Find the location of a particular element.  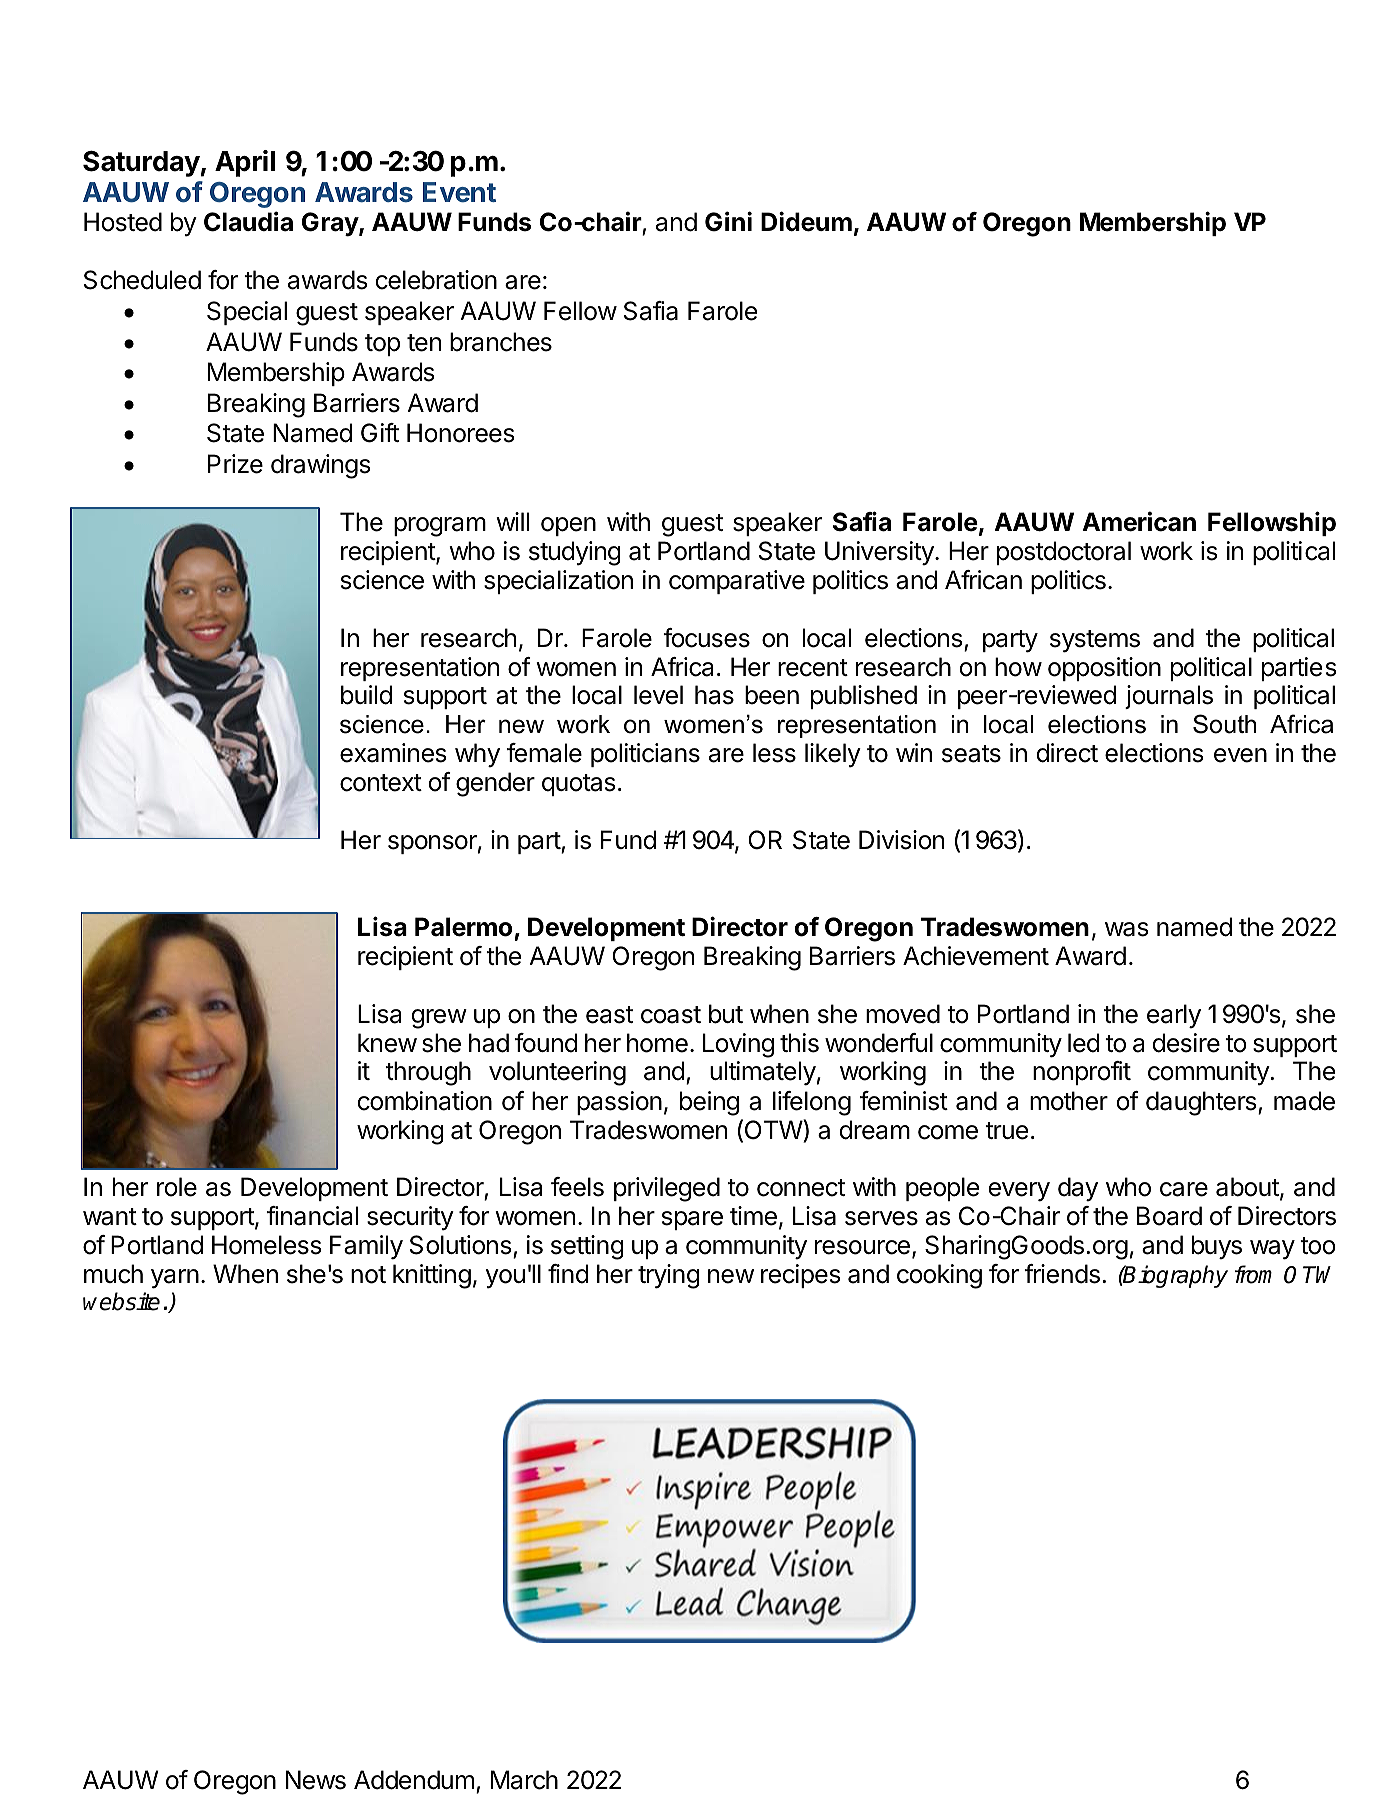

Prize is located at coordinates (235, 464).
